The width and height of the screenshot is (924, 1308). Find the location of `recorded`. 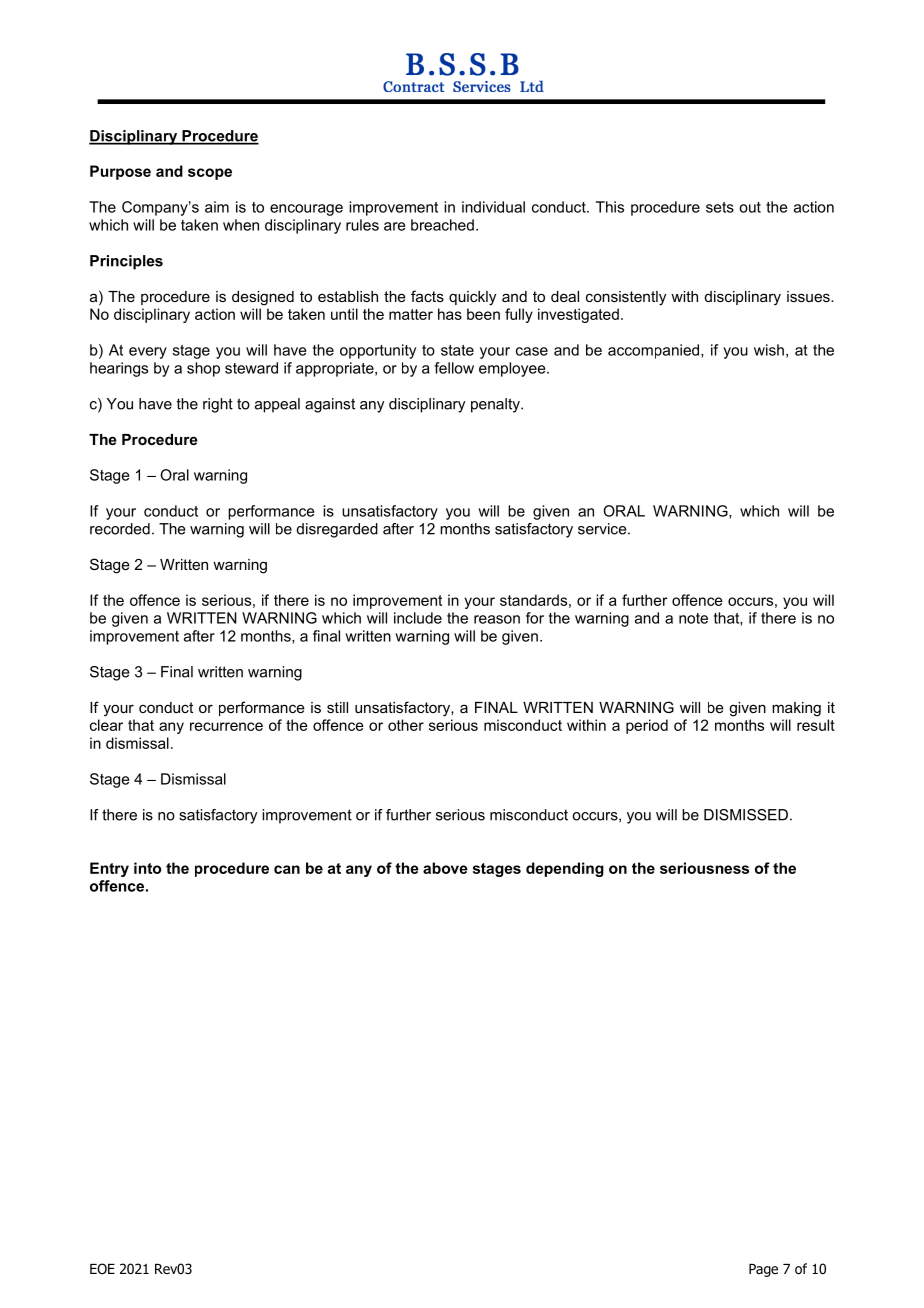

recorded is located at coordinates (120, 529).
